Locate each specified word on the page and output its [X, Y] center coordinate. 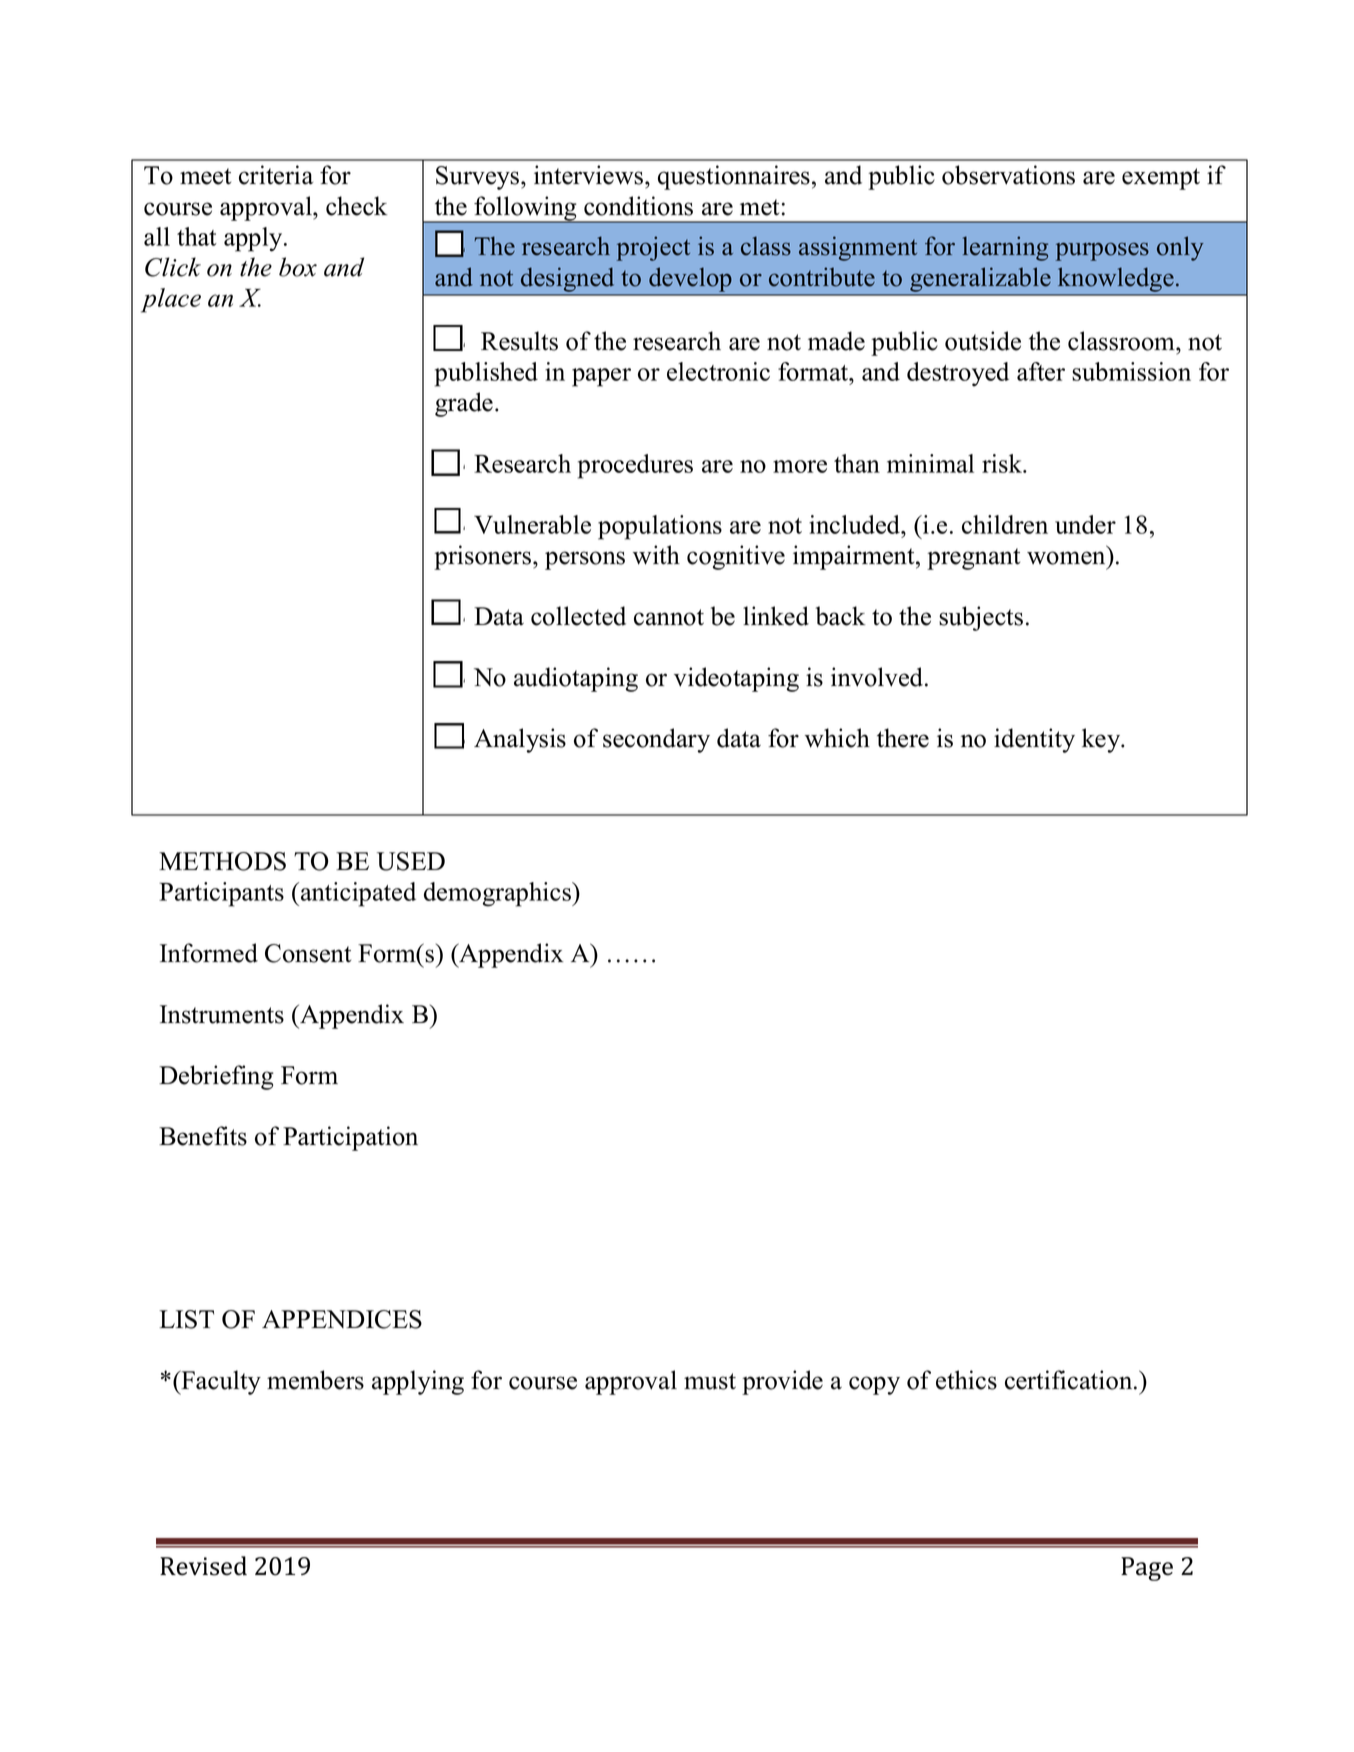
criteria [276, 175]
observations [1008, 175]
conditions [638, 206]
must [710, 1381]
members [315, 1380]
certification [1070, 1380]
